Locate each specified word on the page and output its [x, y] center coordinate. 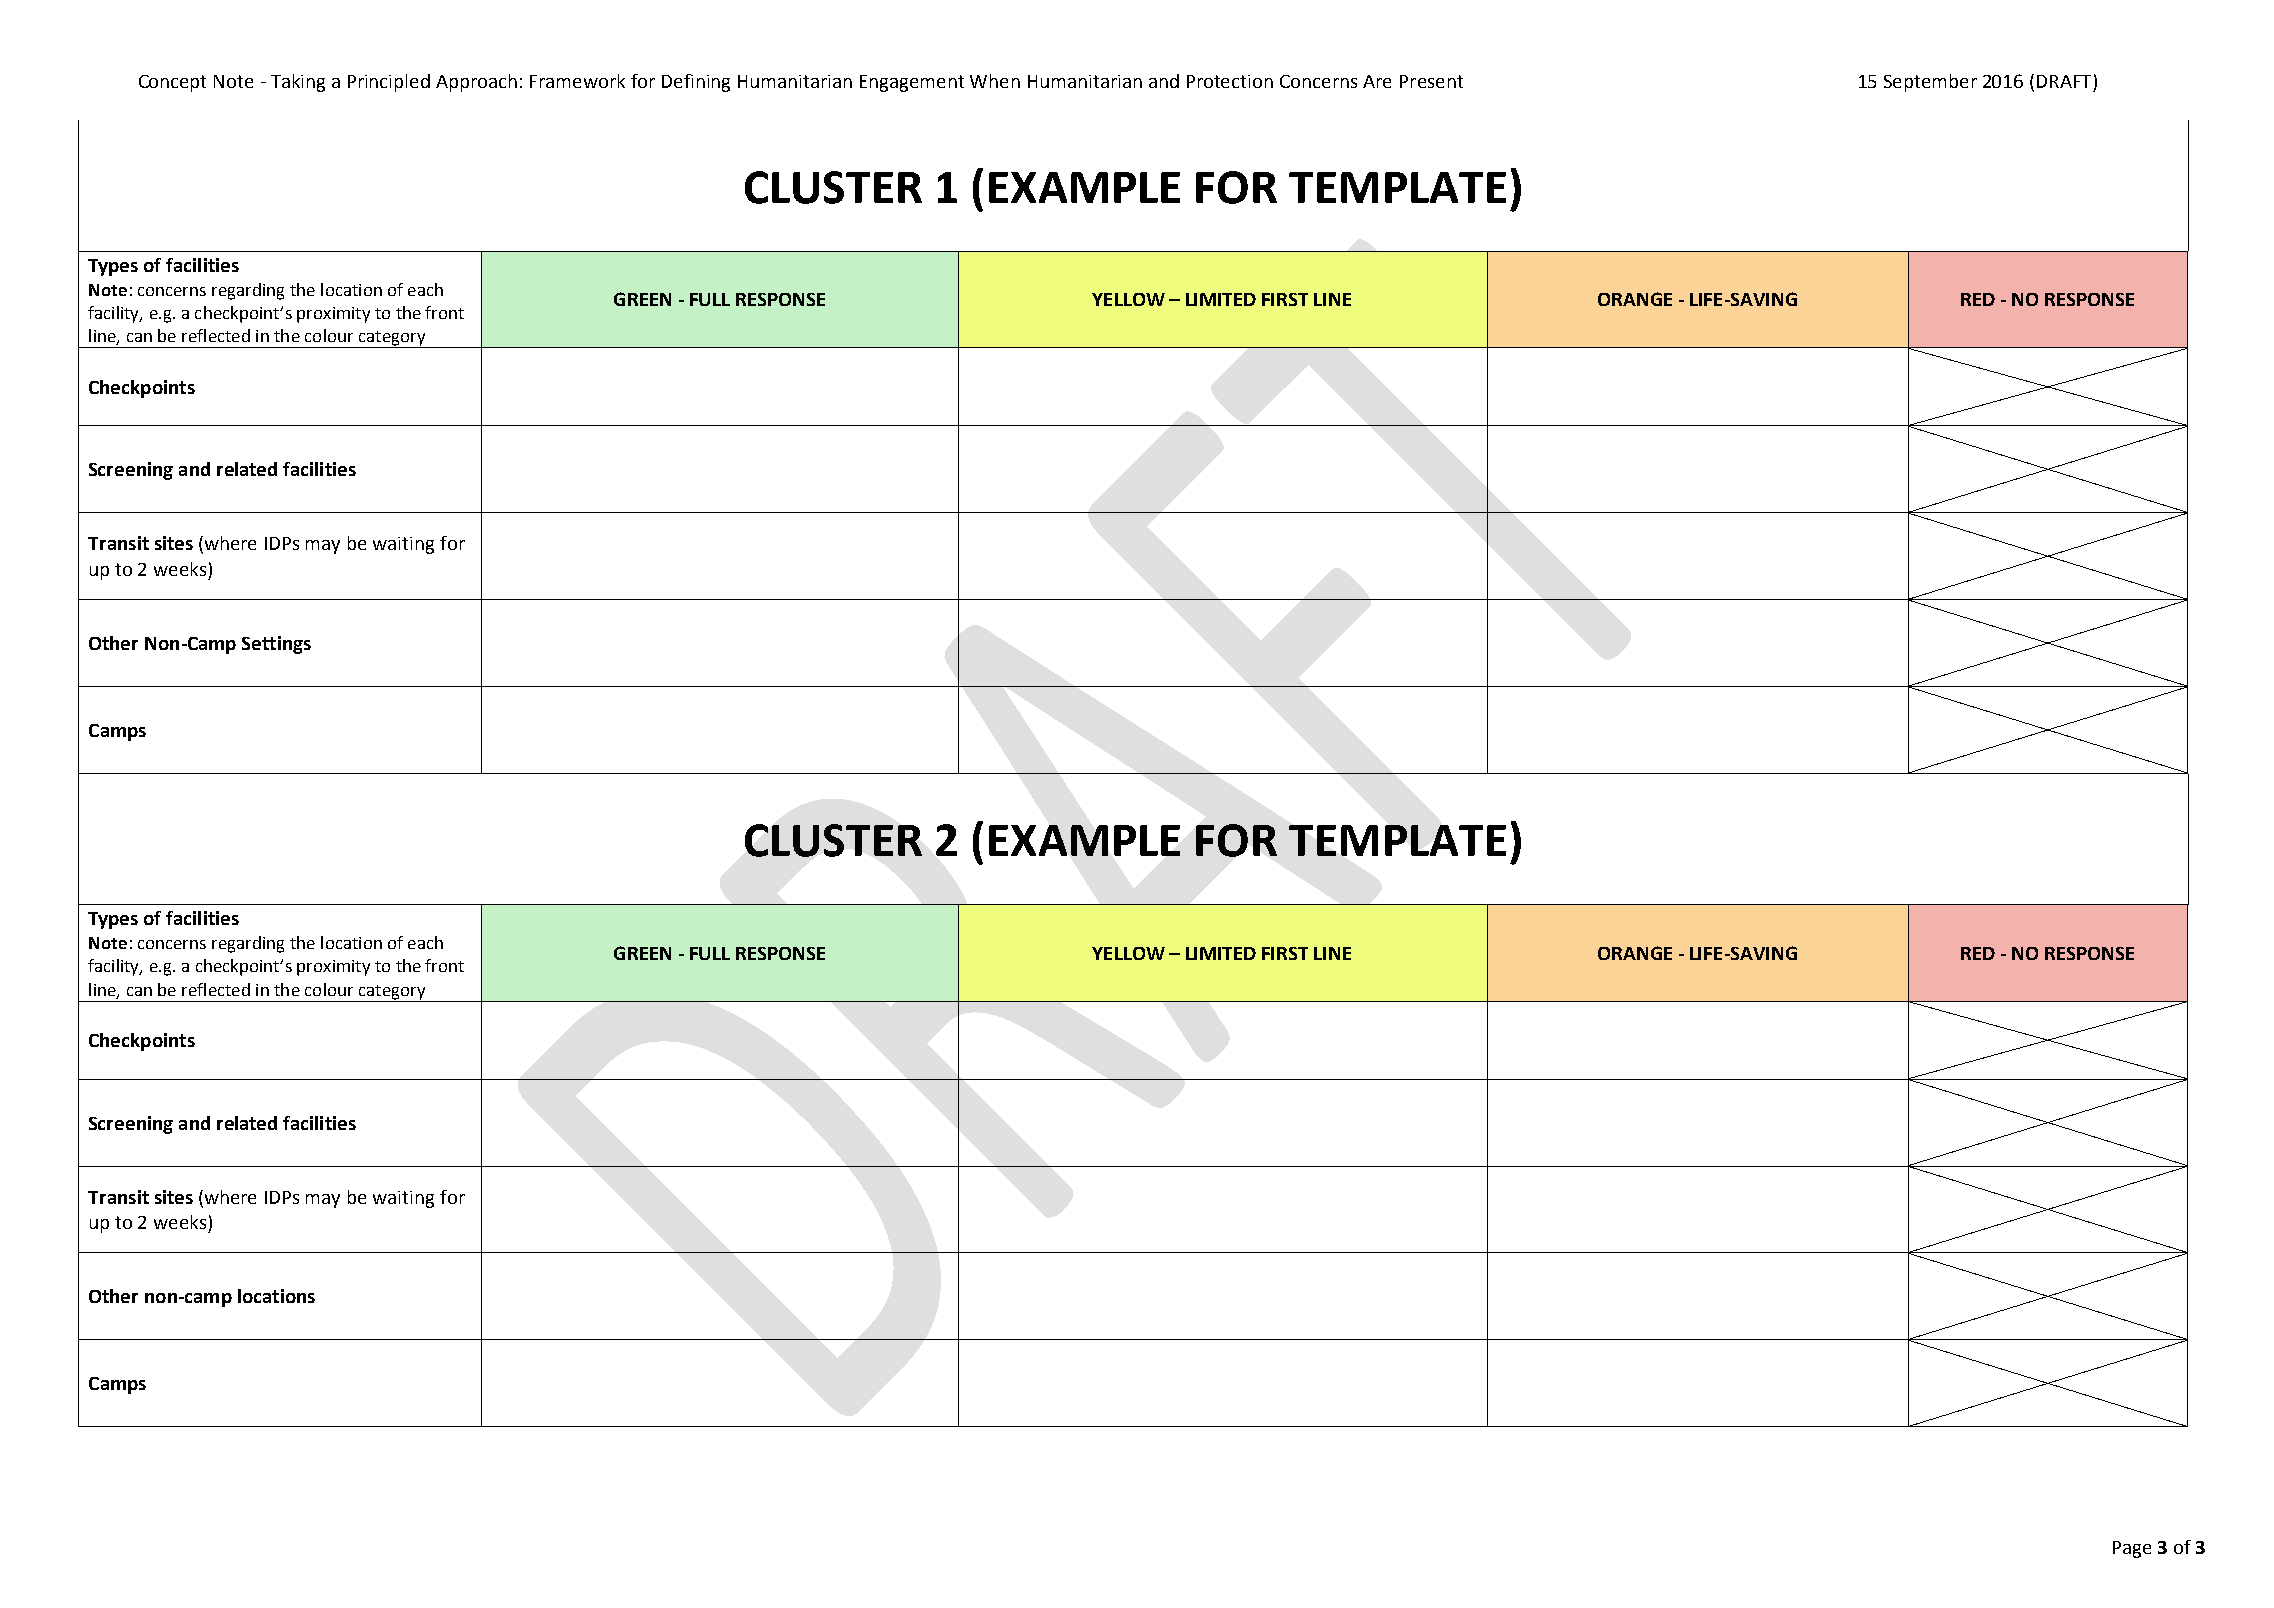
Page [2132, 1549]
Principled [389, 83]
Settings [276, 645]
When [995, 81]
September [1930, 83]
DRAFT [2064, 81]
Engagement [912, 83]
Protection [1230, 81]
